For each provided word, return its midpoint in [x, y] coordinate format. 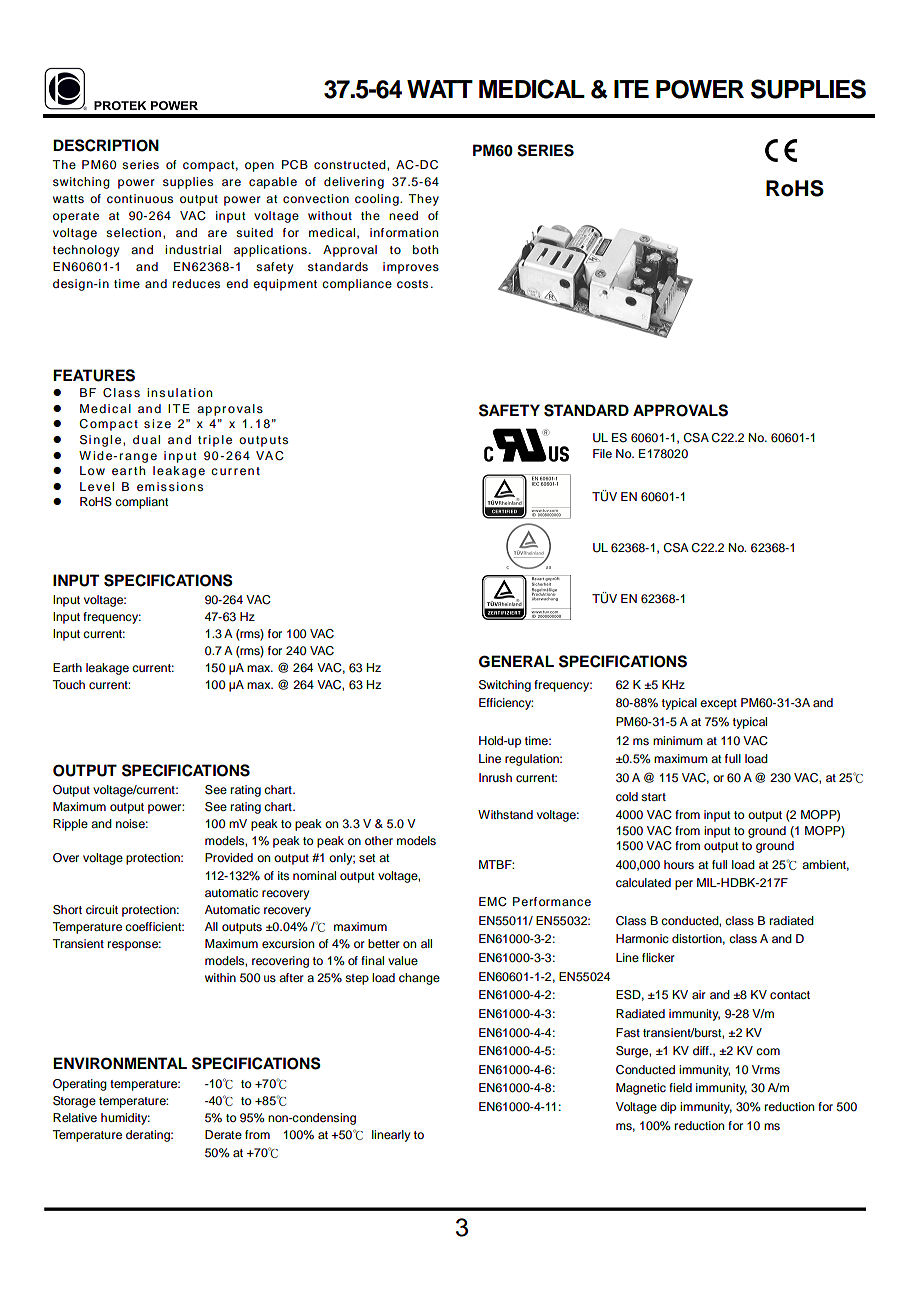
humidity [125, 1119]
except [718, 704]
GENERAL [516, 661]
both [425, 249]
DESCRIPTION [106, 145]
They [423, 200]
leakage [107, 669]
